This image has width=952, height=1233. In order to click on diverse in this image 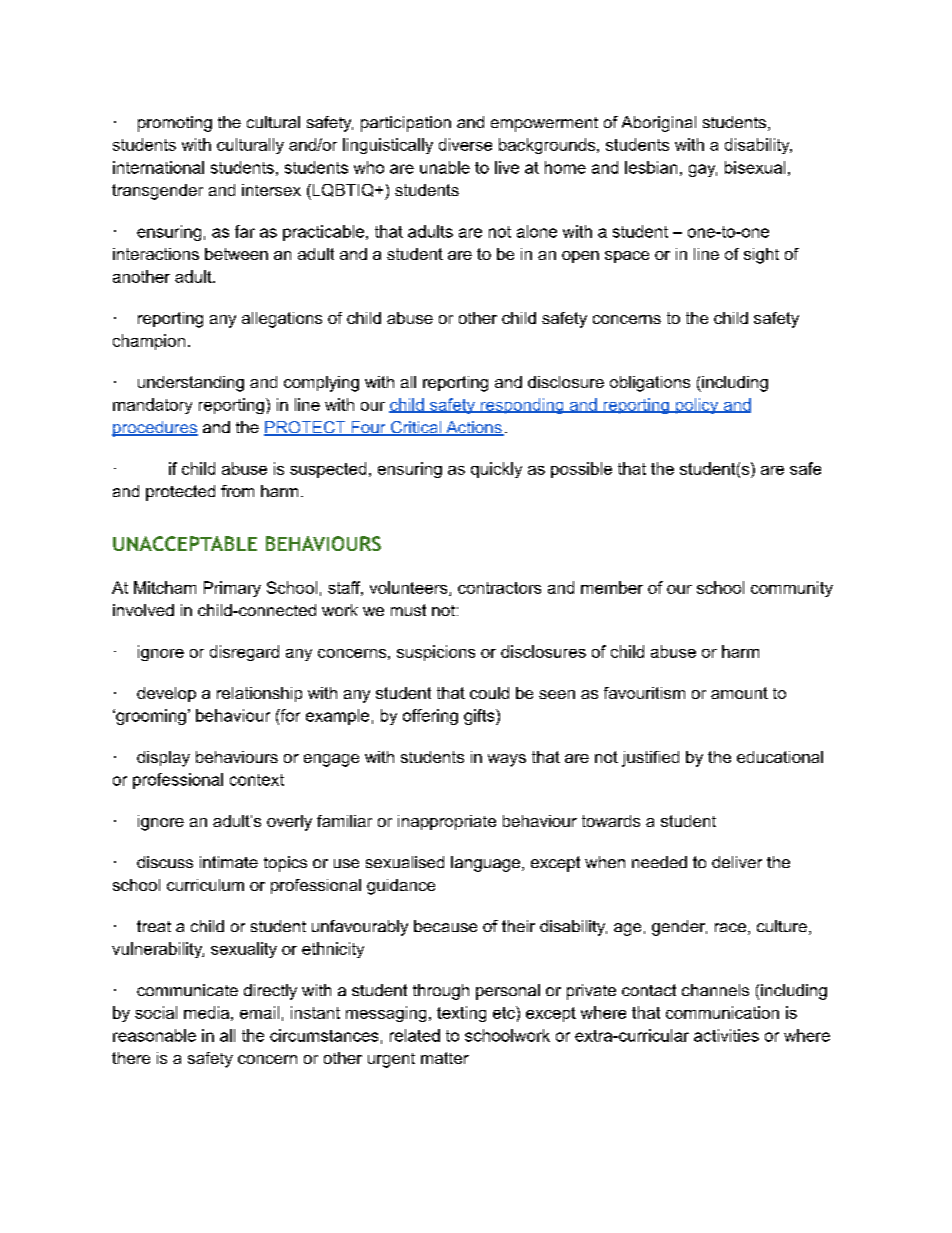, I will do `click(465, 144)`.
